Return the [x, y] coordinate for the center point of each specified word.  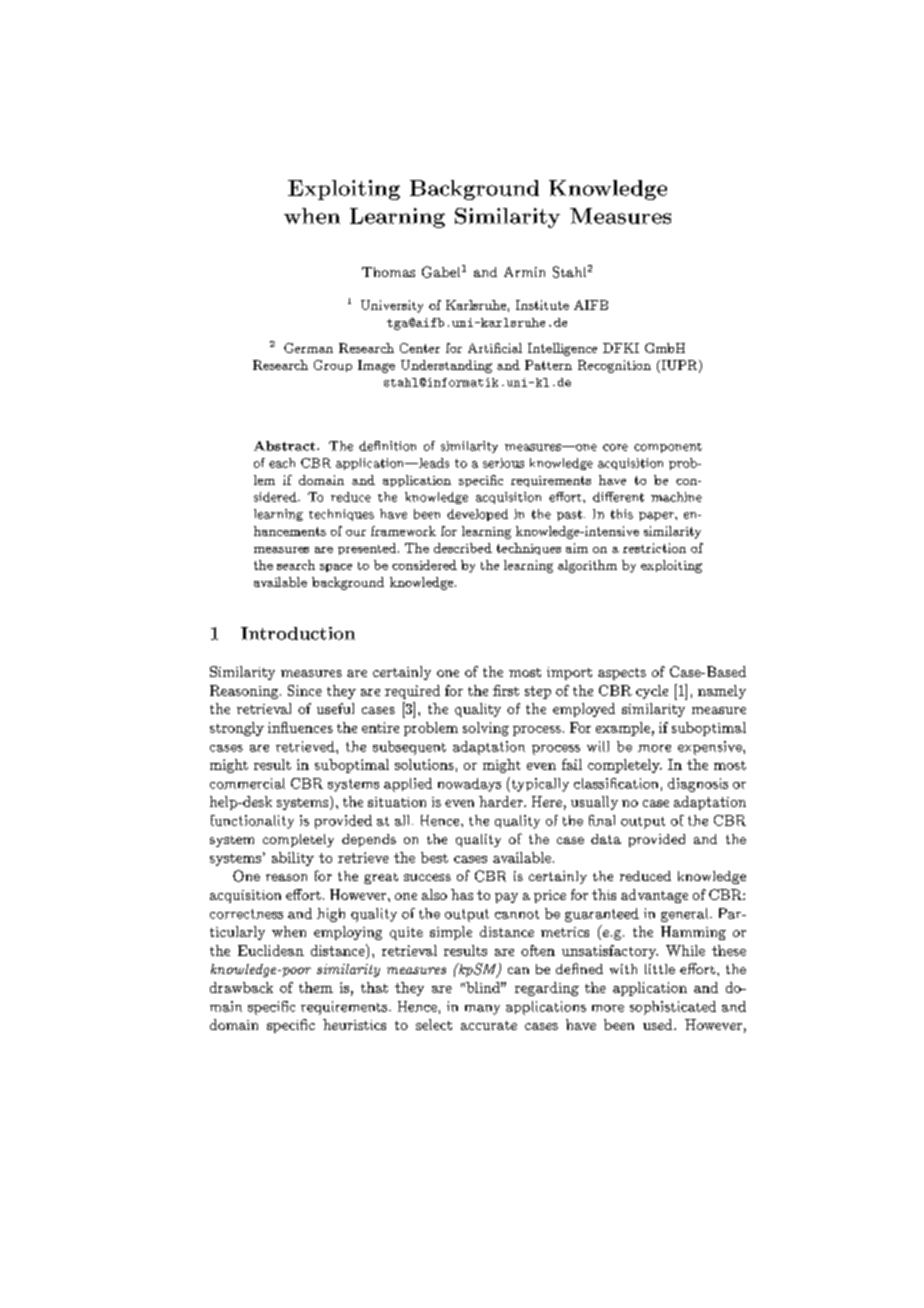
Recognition [614, 366]
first [506, 690]
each [282, 463]
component [668, 448]
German [308, 348]
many [482, 1010]
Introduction [298, 633]
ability [293, 859]
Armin [524, 272]
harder [502, 801]
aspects [622, 674]
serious [503, 463]
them [316, 987]
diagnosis [698, 785]
